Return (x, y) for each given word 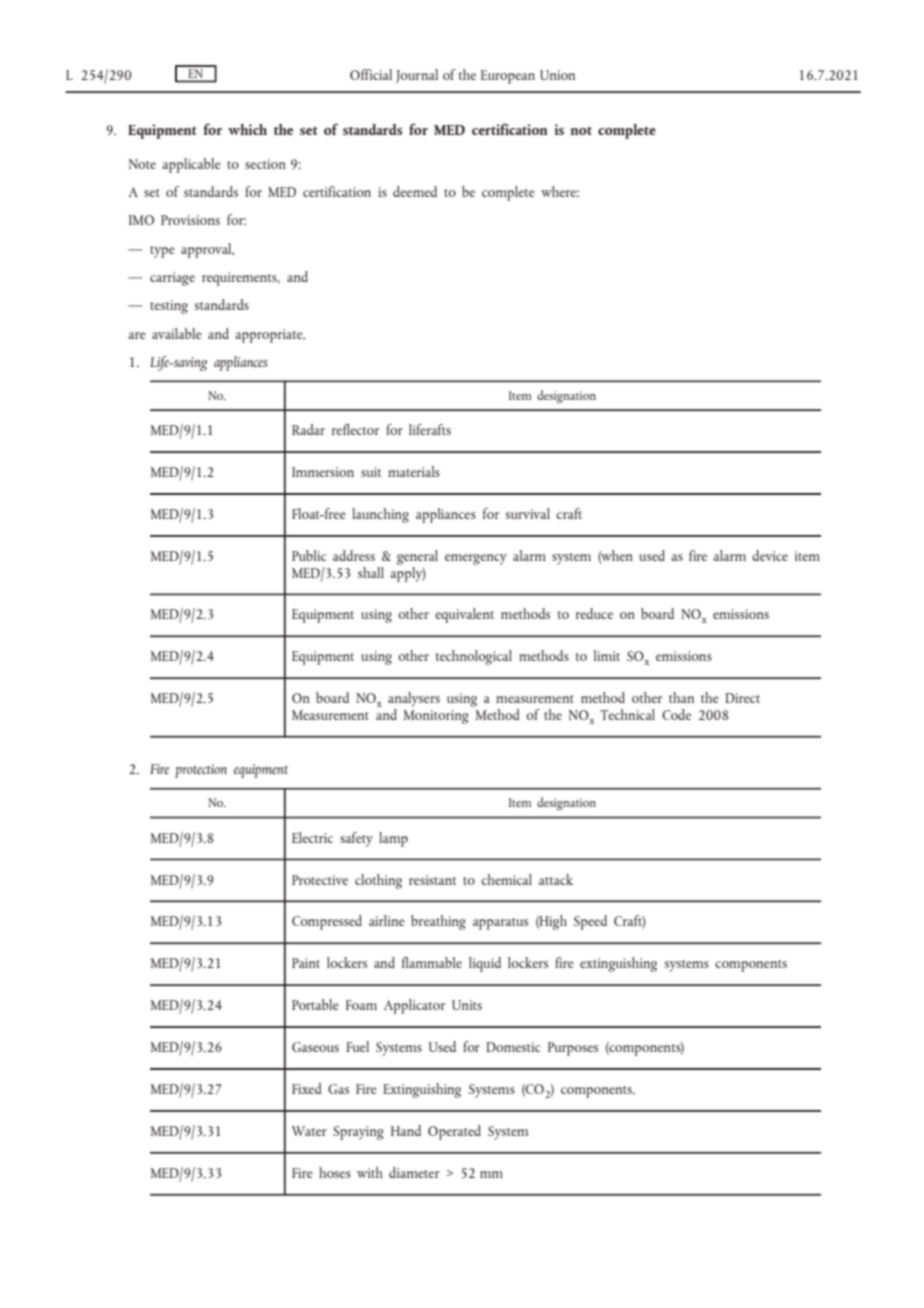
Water (309, 1131)
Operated (454, 1132)
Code (676, 714)
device (770, 555)
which (247, 129)
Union (557, 75)
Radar (308, 429)
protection (201, 771)
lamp (393, 839)
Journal (417, 76)
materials (414, 471)
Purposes (573, 1049)
